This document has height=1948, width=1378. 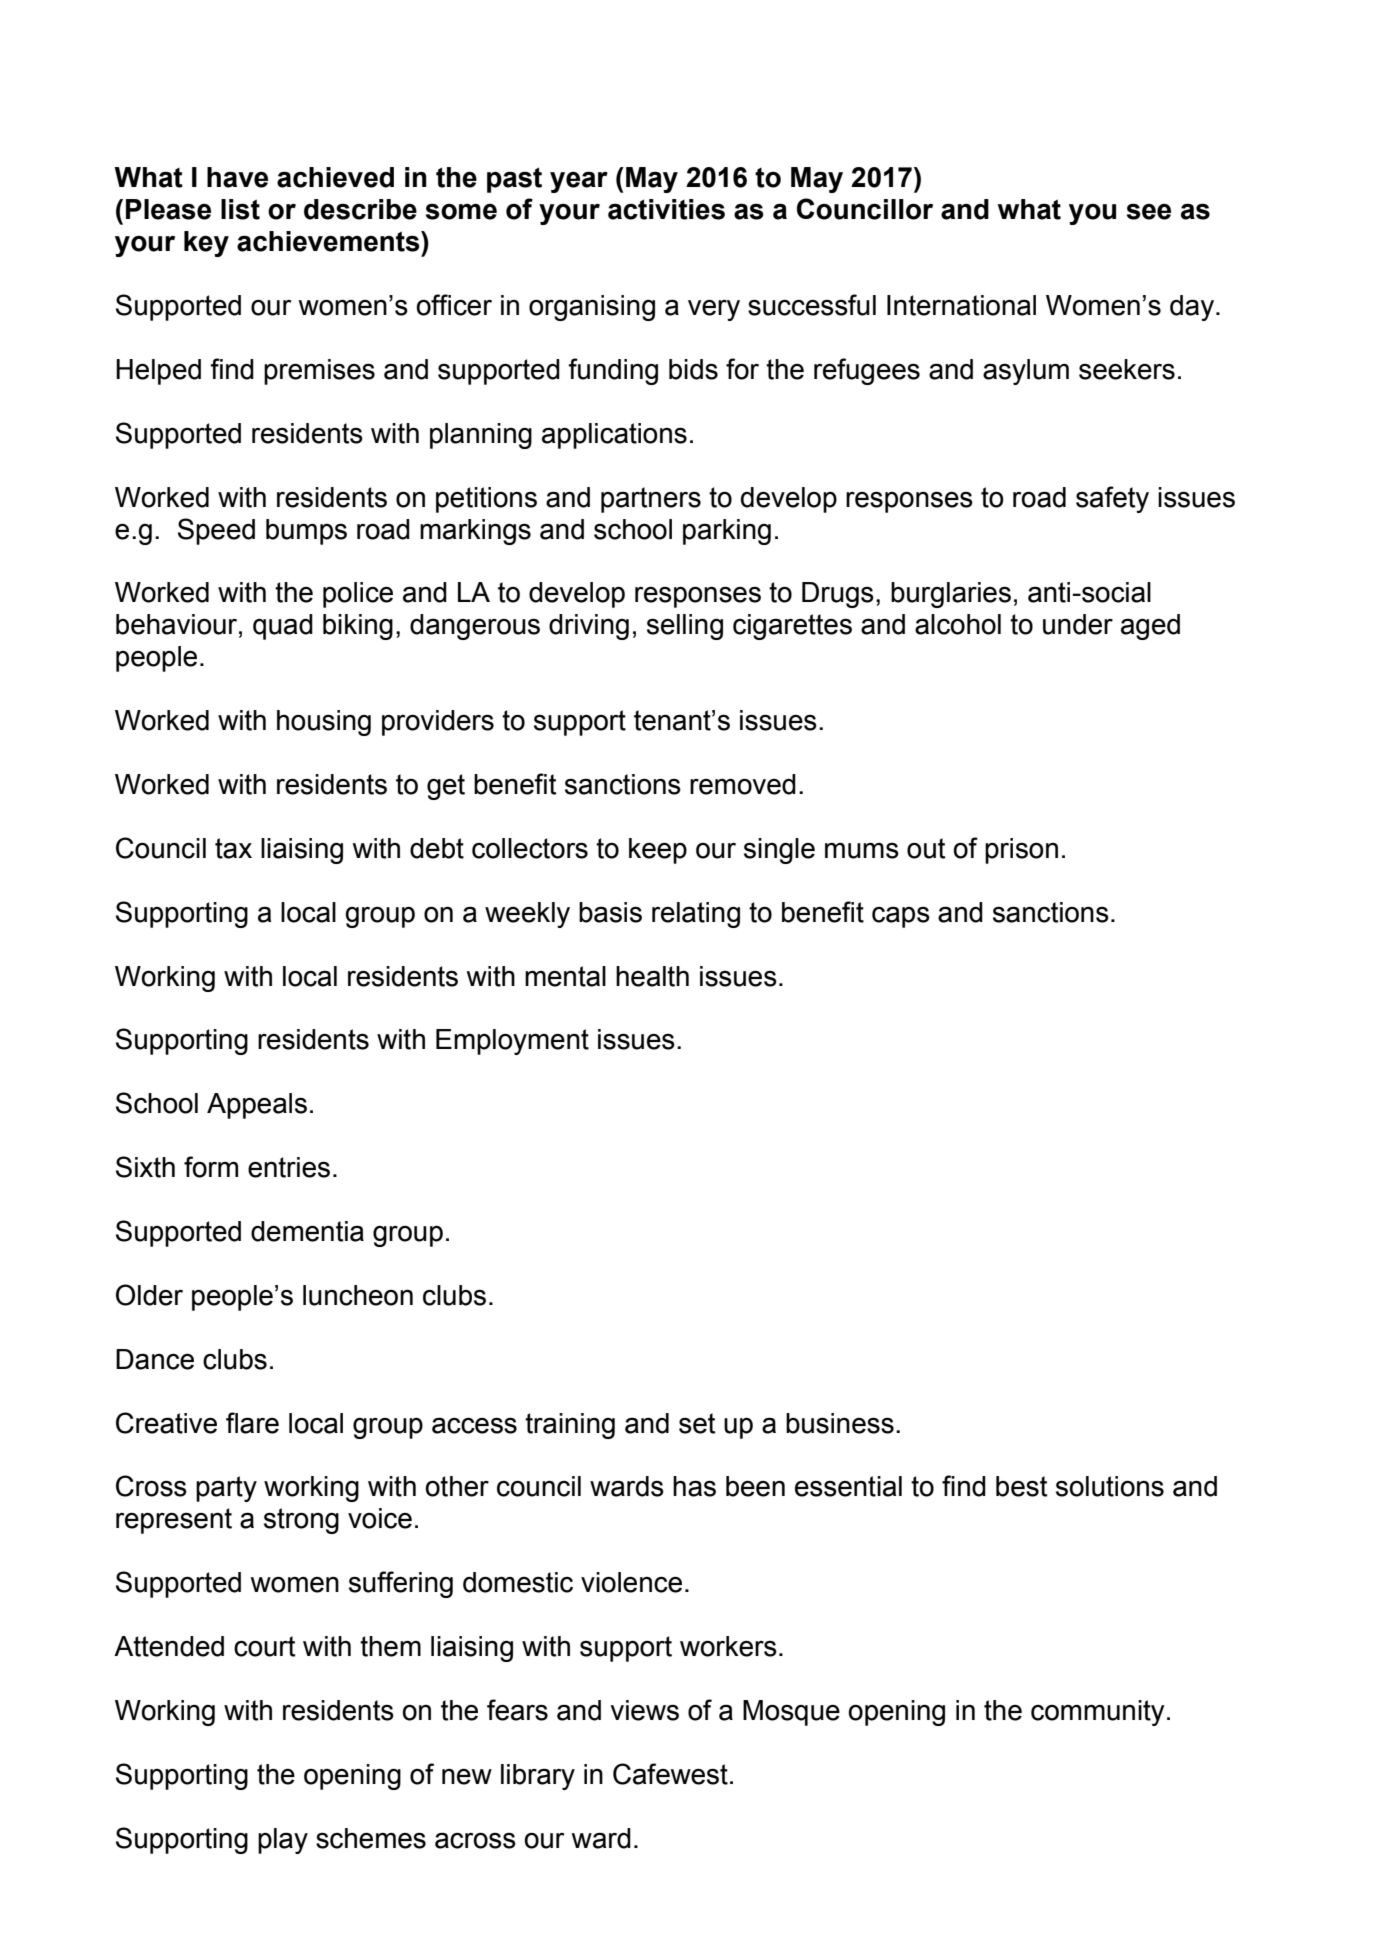 What do you see at coordinates (652, 976) in the document?
I see `health` at bounding box center [652, 976].
